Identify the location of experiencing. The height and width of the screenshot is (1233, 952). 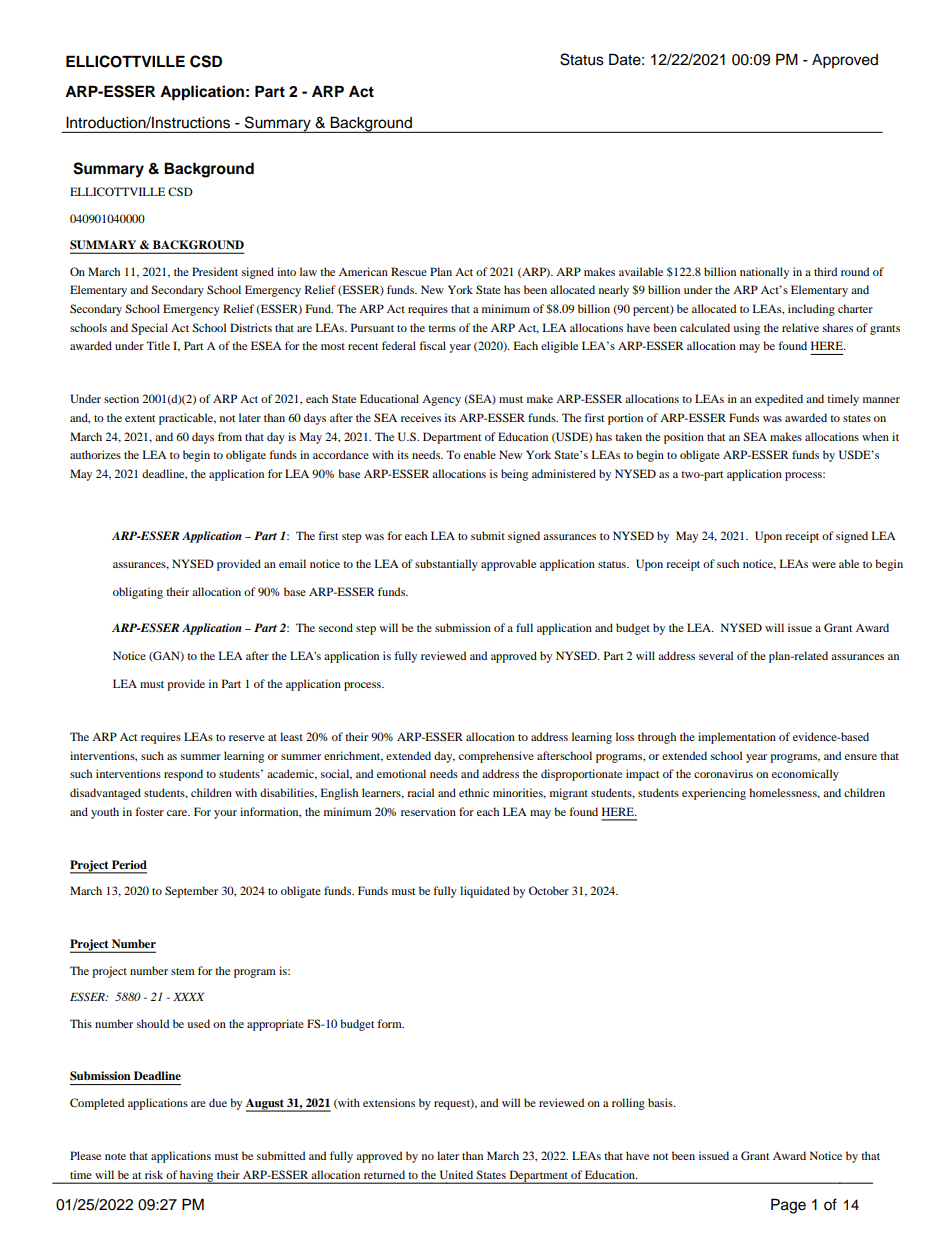
(714, 794).
